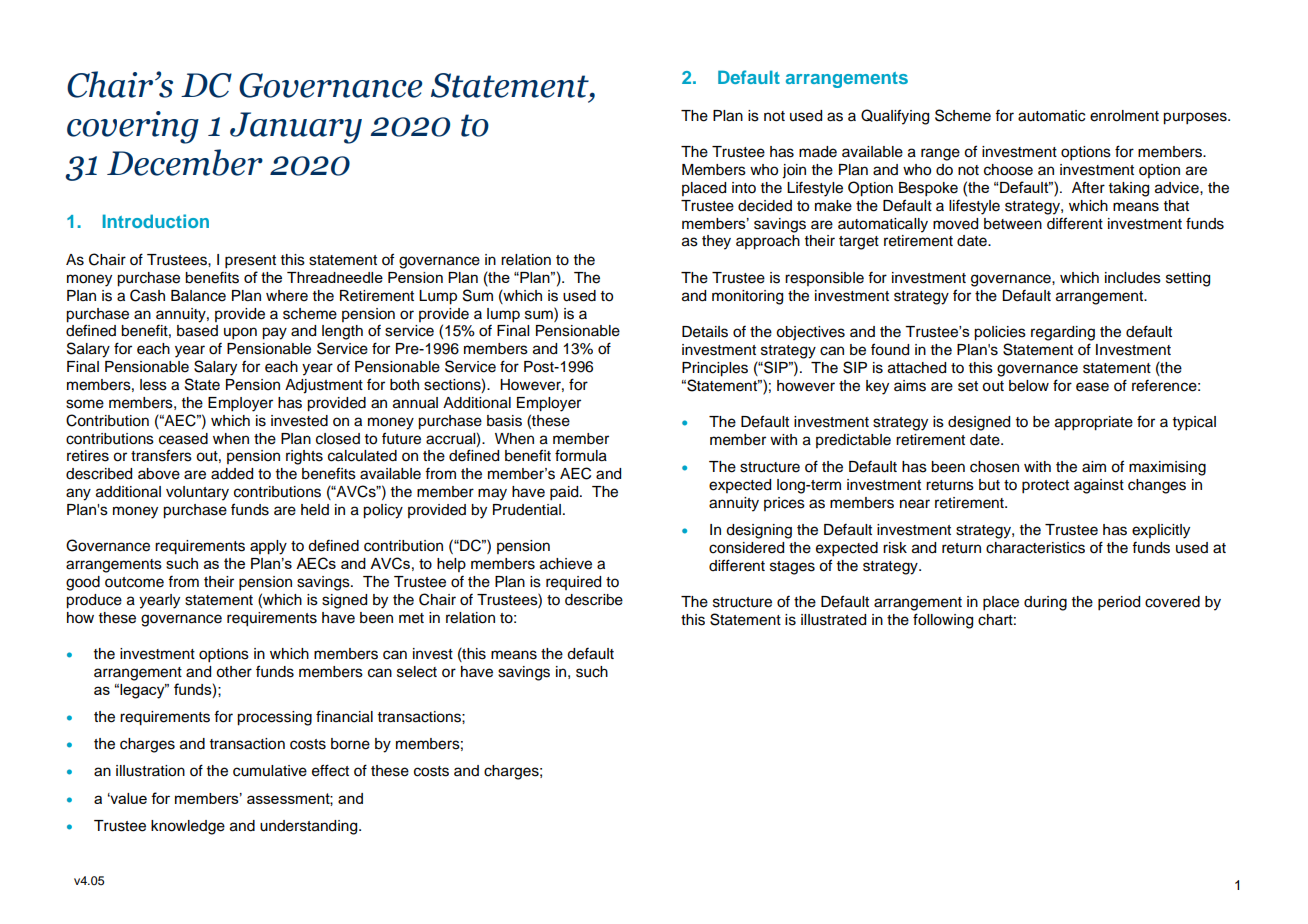  Describe the element at coordinates (818, 152) in the screenshot. I see `made` at that location.
